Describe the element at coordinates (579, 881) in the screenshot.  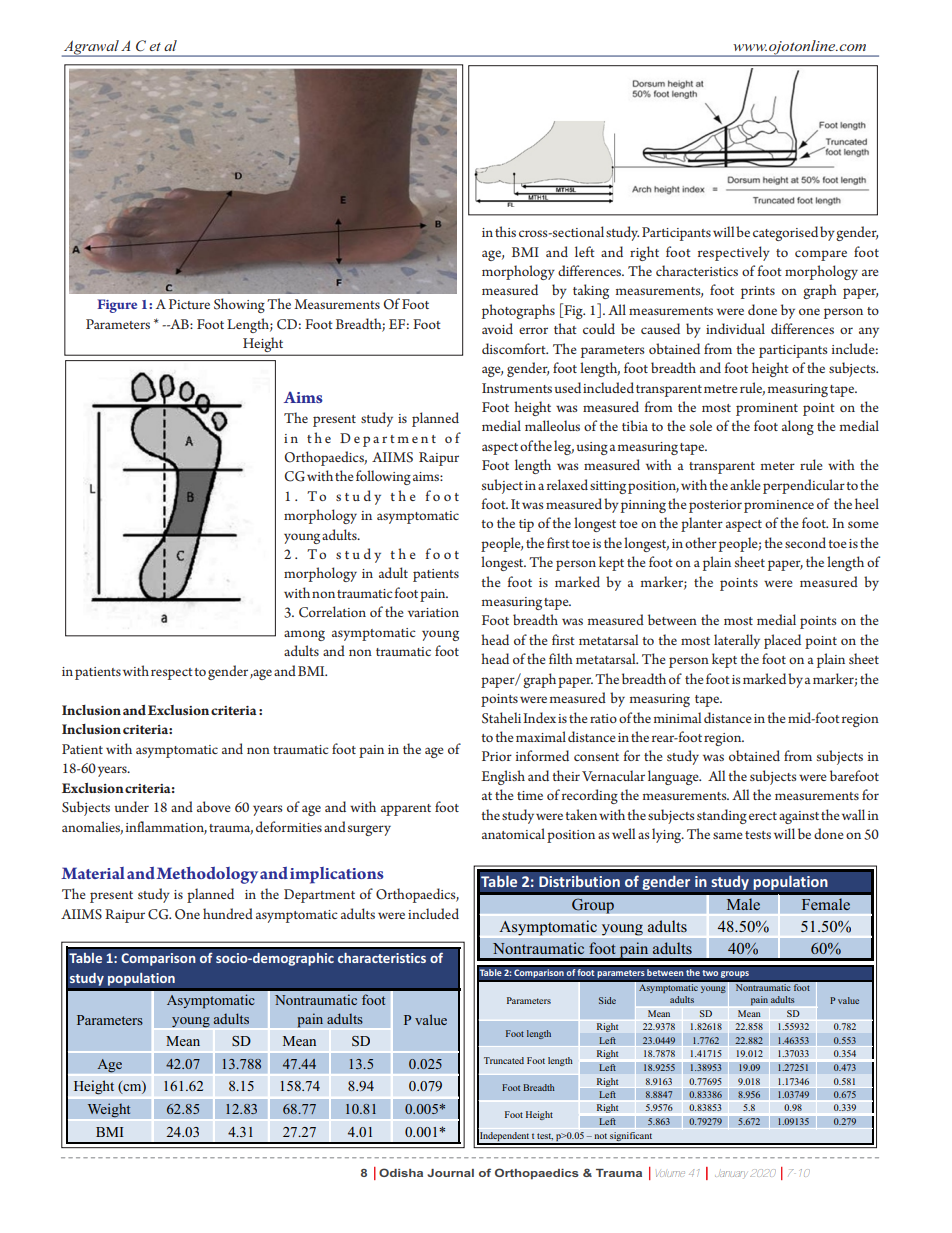
I see `Distribution` at that location.
